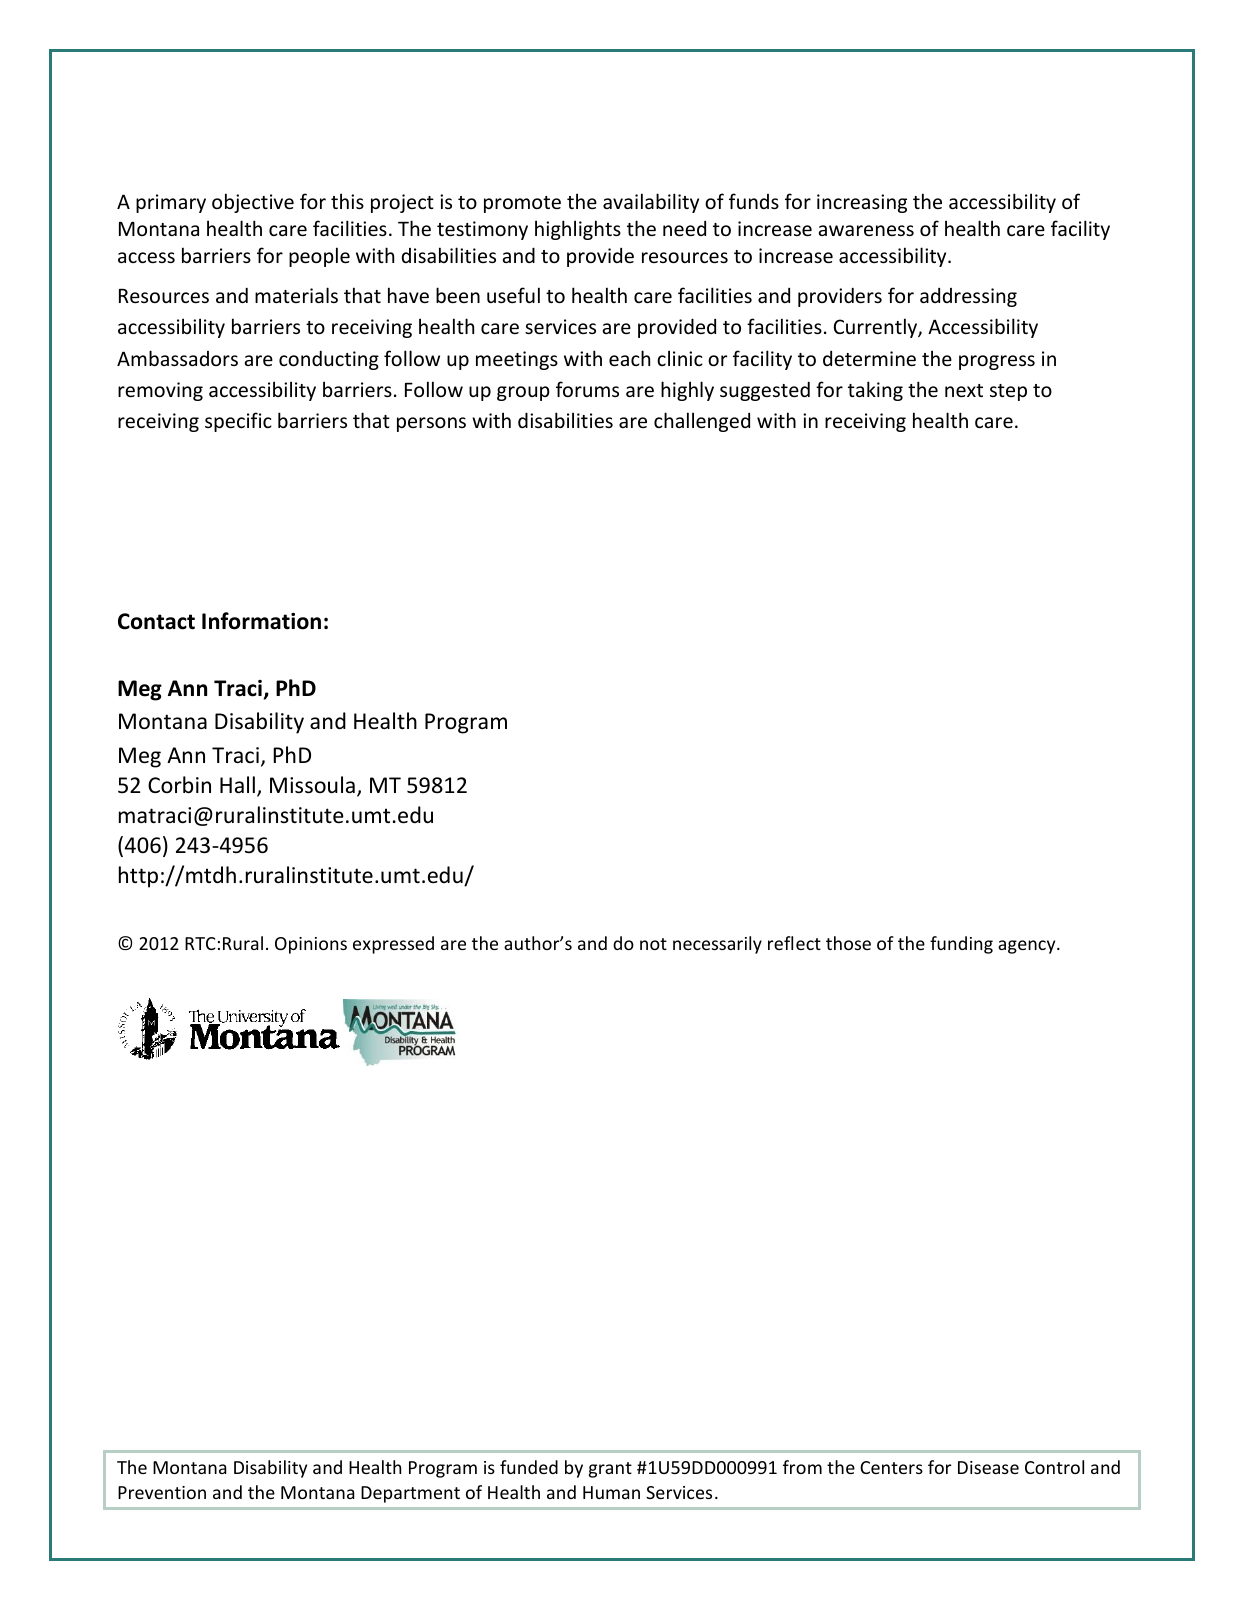 The height and width of the page is (1610, 1244). I want to click on not, so click(653, 944).
